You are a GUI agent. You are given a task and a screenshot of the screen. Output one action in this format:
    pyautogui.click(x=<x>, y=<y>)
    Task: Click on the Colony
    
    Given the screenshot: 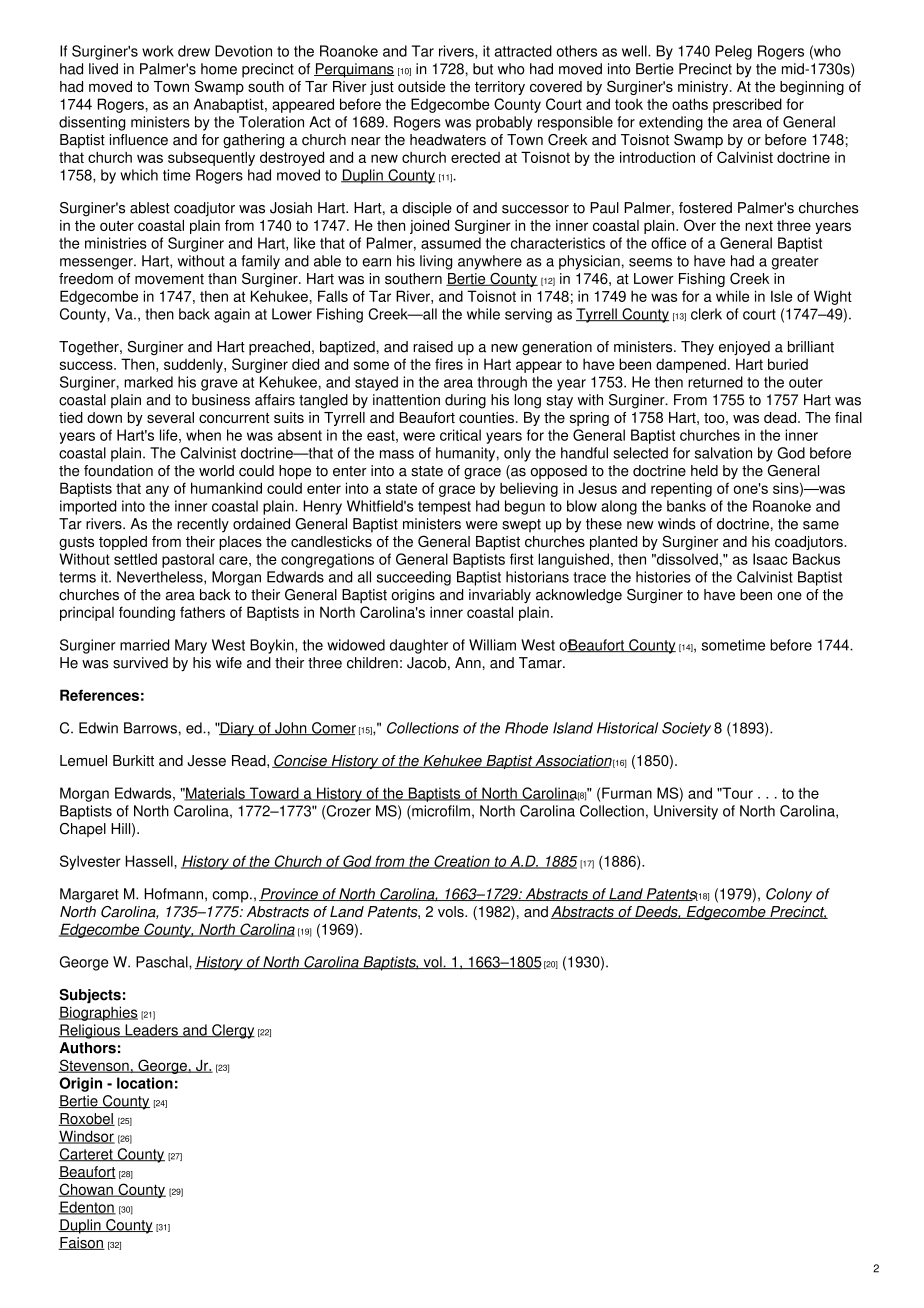 What is the action you would take?
    pyautogui.click(x=789, y=895)
